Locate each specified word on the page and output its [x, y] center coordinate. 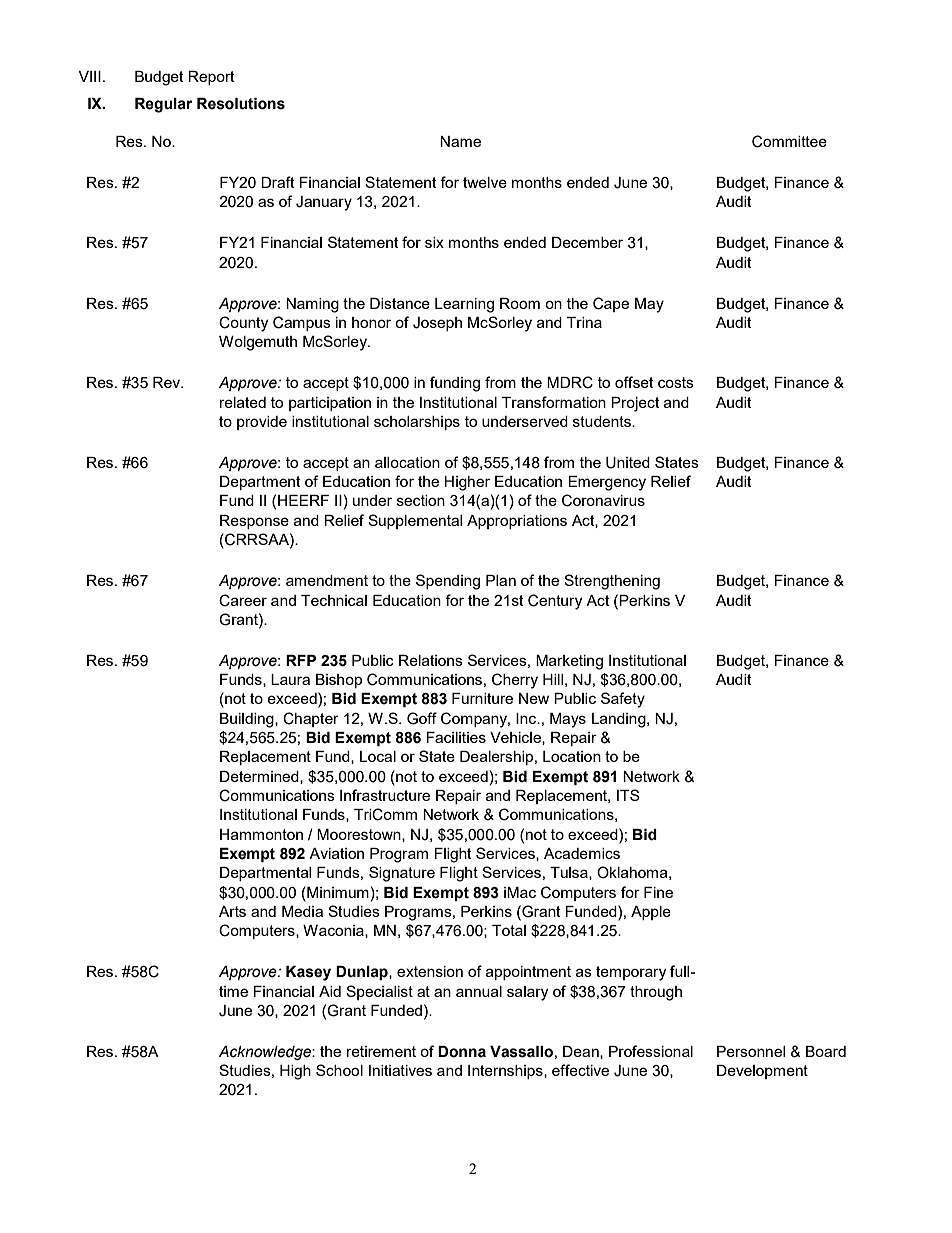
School [339, 1070]
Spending [448, 582]
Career [243, 600]
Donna [462, 1052]
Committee [789, 141]
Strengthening [612, 582]
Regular [163, 105]
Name [460, 141]
